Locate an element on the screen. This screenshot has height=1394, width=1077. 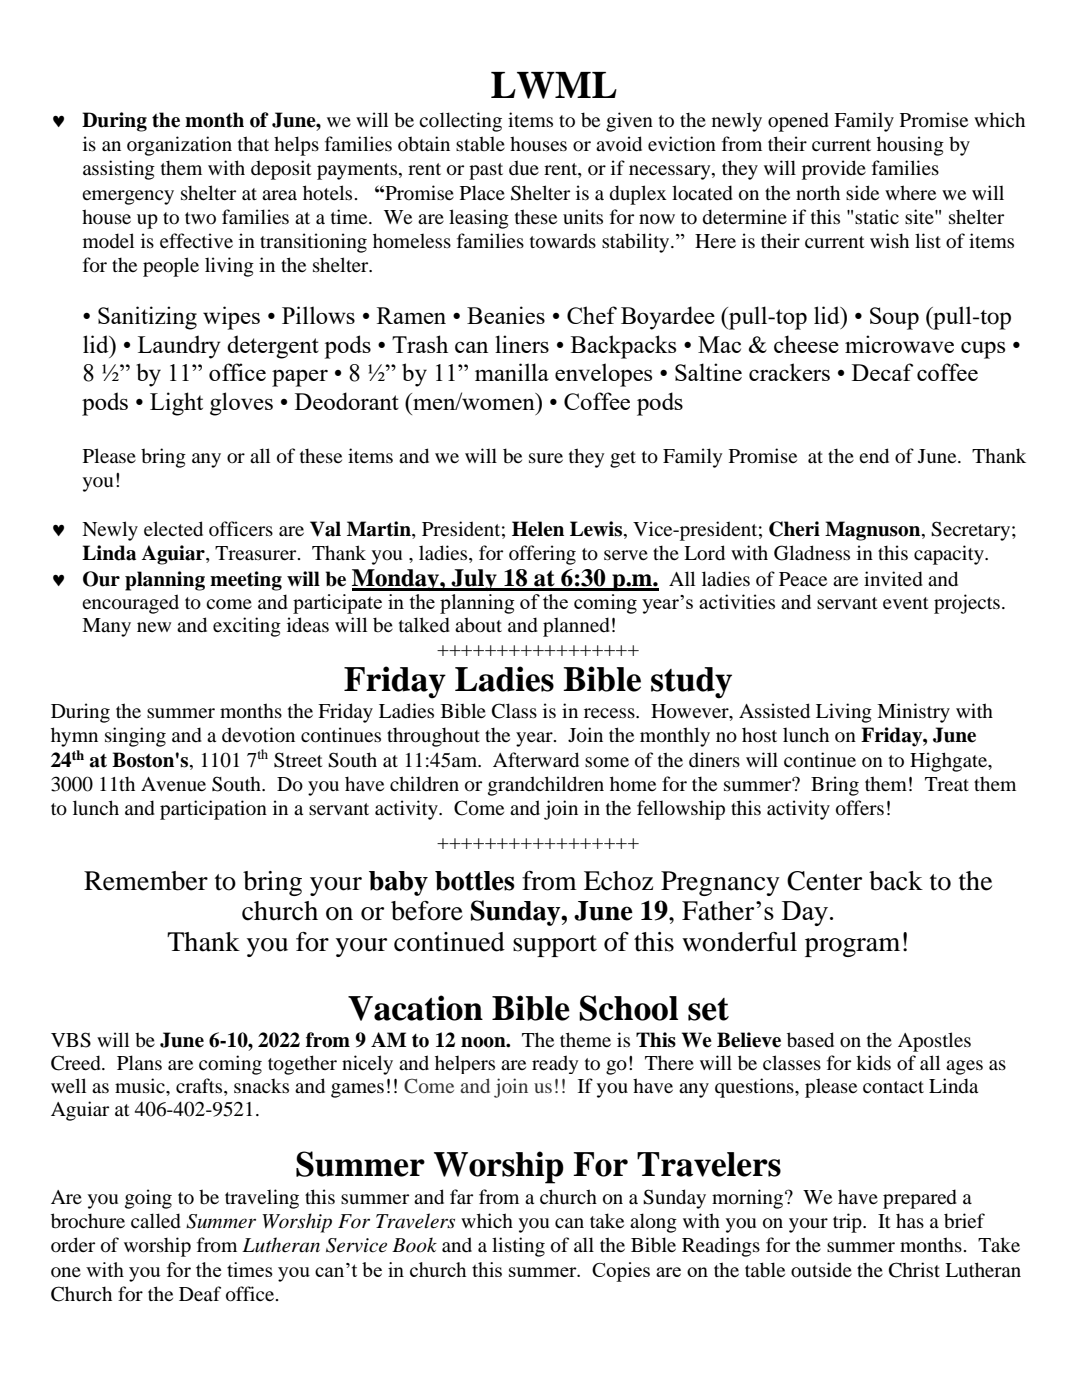
due is located at coordinates (524, 168).
